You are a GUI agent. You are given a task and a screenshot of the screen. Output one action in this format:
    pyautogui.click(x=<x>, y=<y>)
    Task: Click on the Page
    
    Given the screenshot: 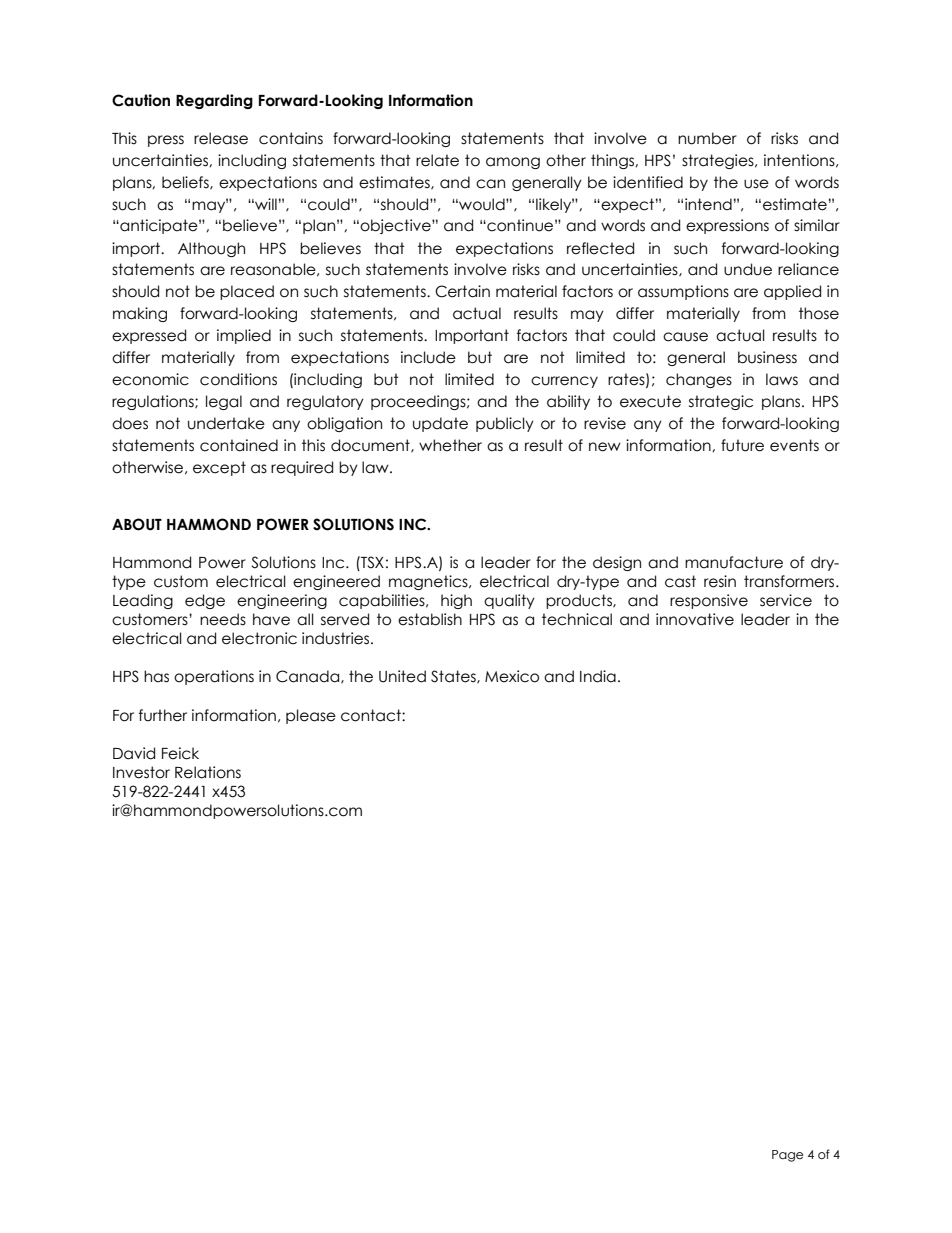 What is the action you would take?
    pyautogui.click(x=787, y=1156)
